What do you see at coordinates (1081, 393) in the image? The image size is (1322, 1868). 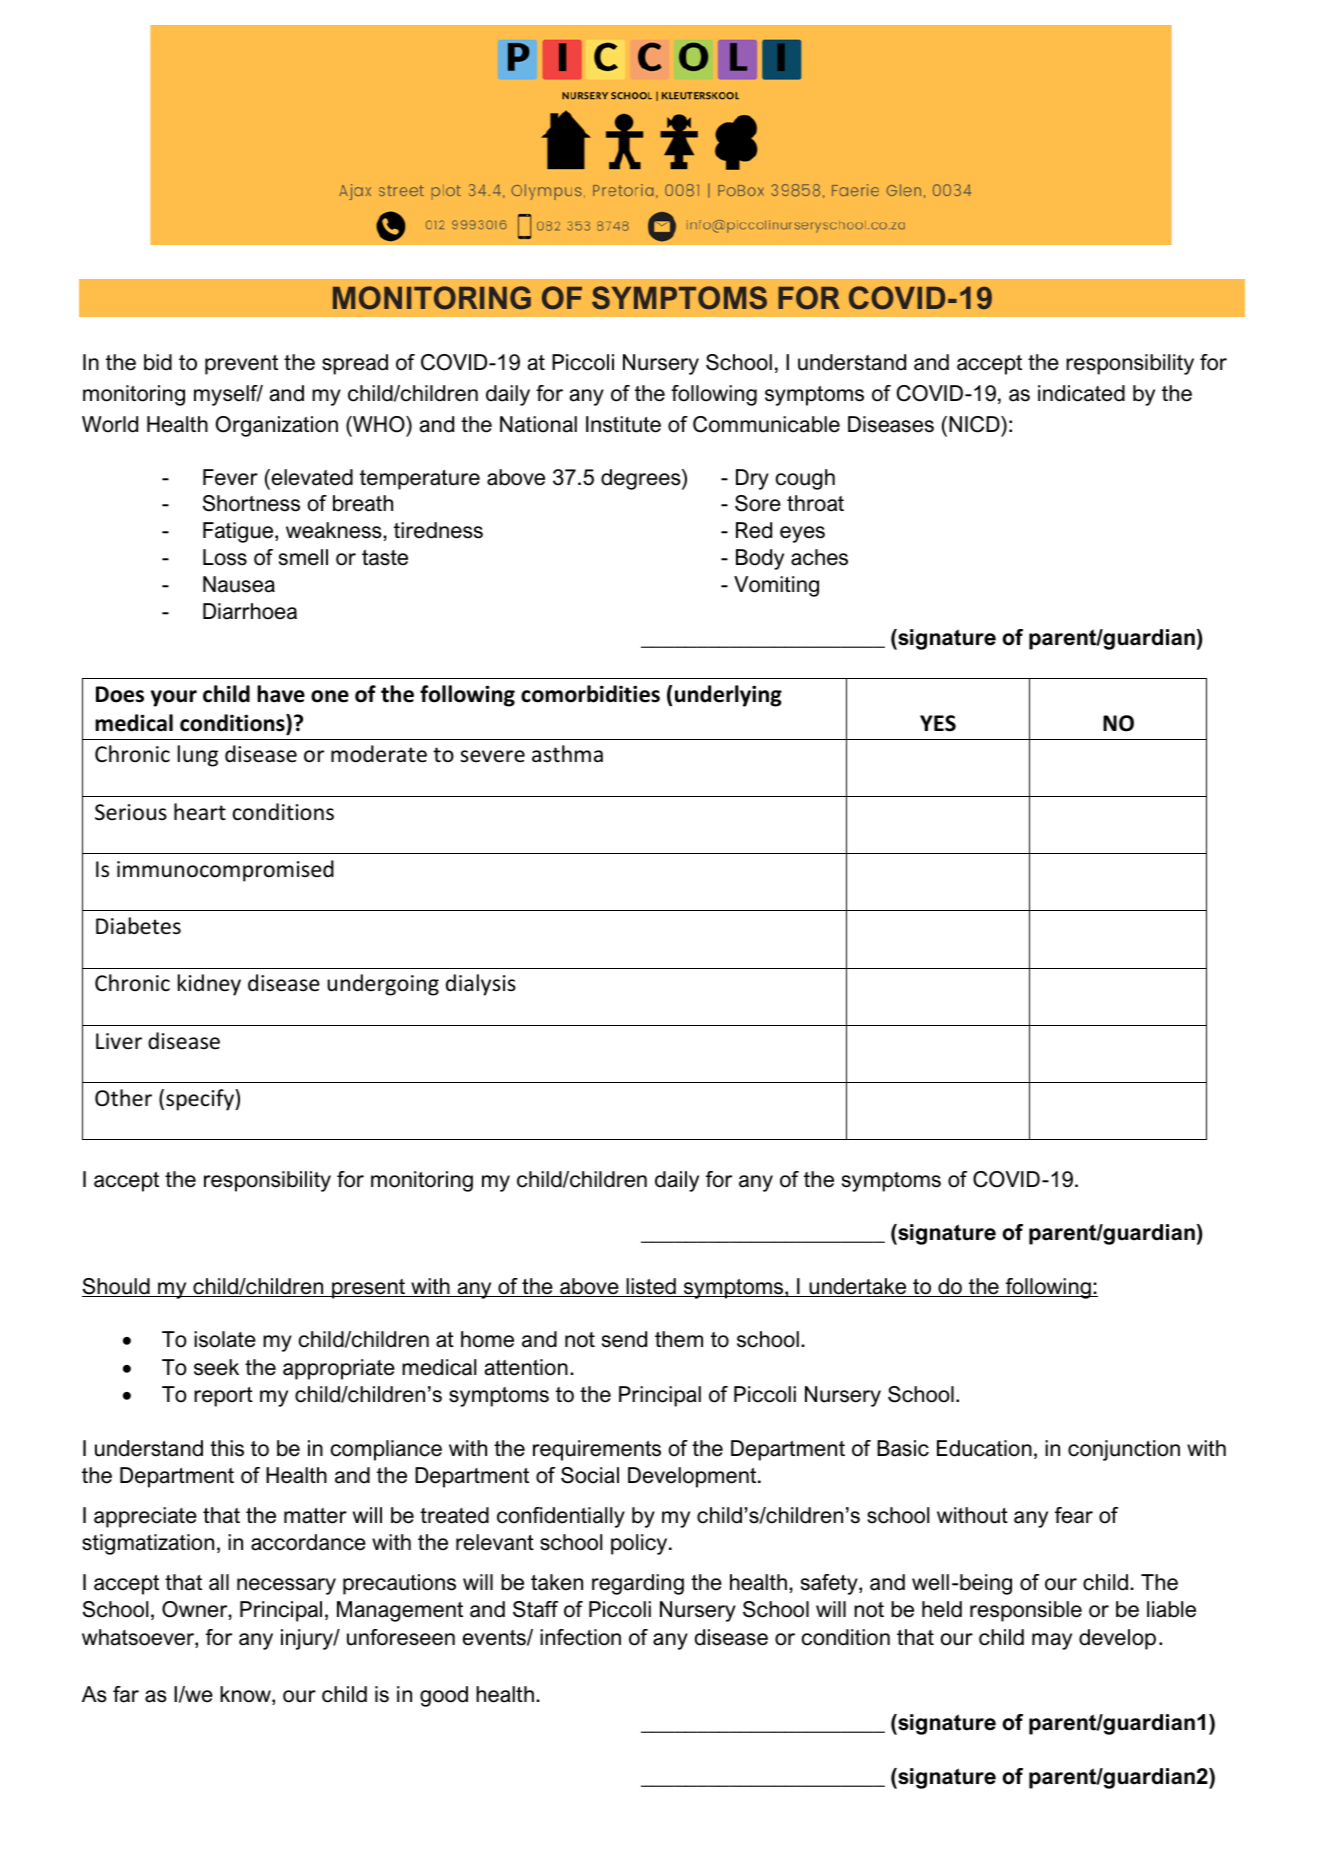 I see `indicated` at bounding box center [1081, 393].
